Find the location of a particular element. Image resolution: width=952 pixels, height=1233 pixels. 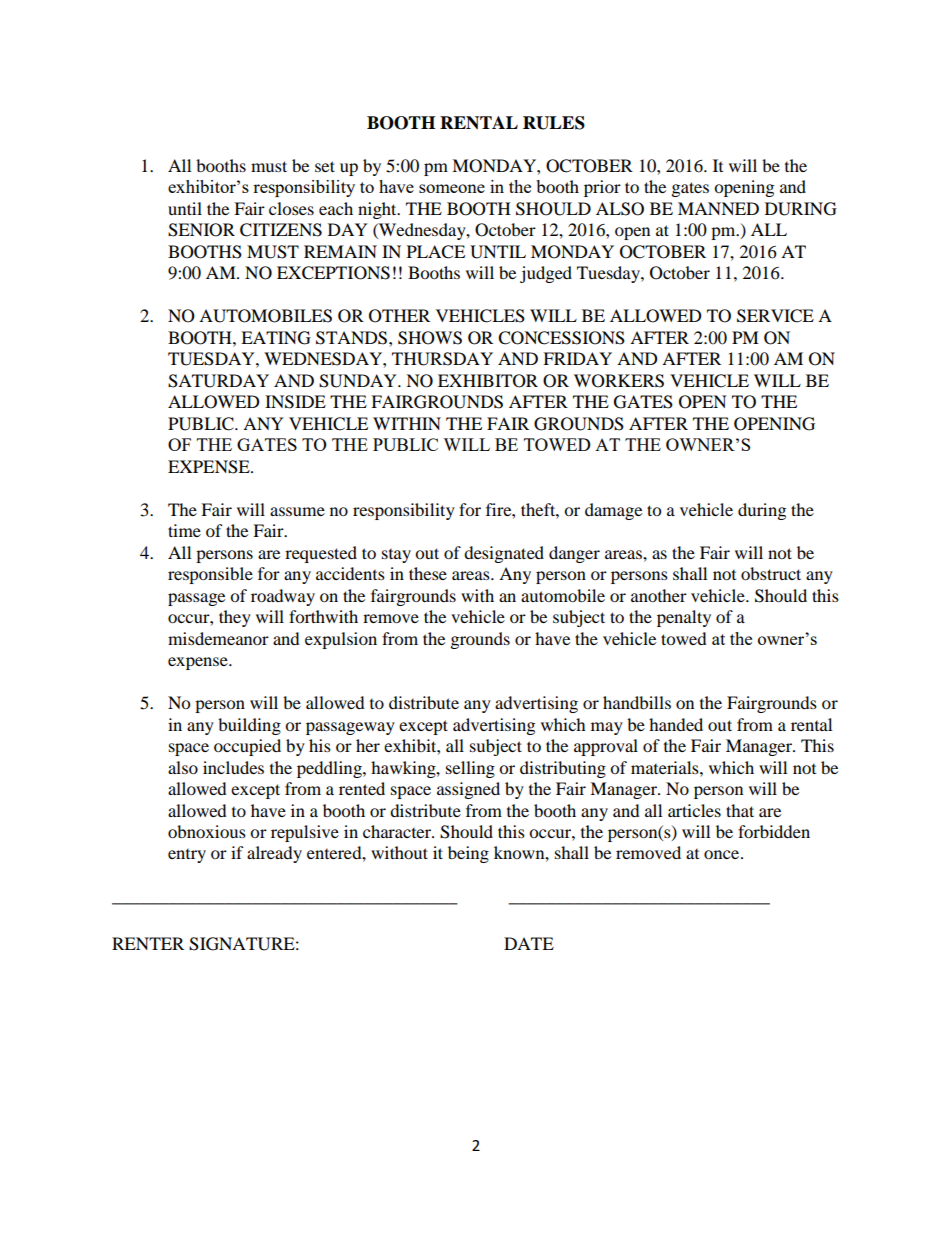

DATE is located at coordinates (529, 943).
